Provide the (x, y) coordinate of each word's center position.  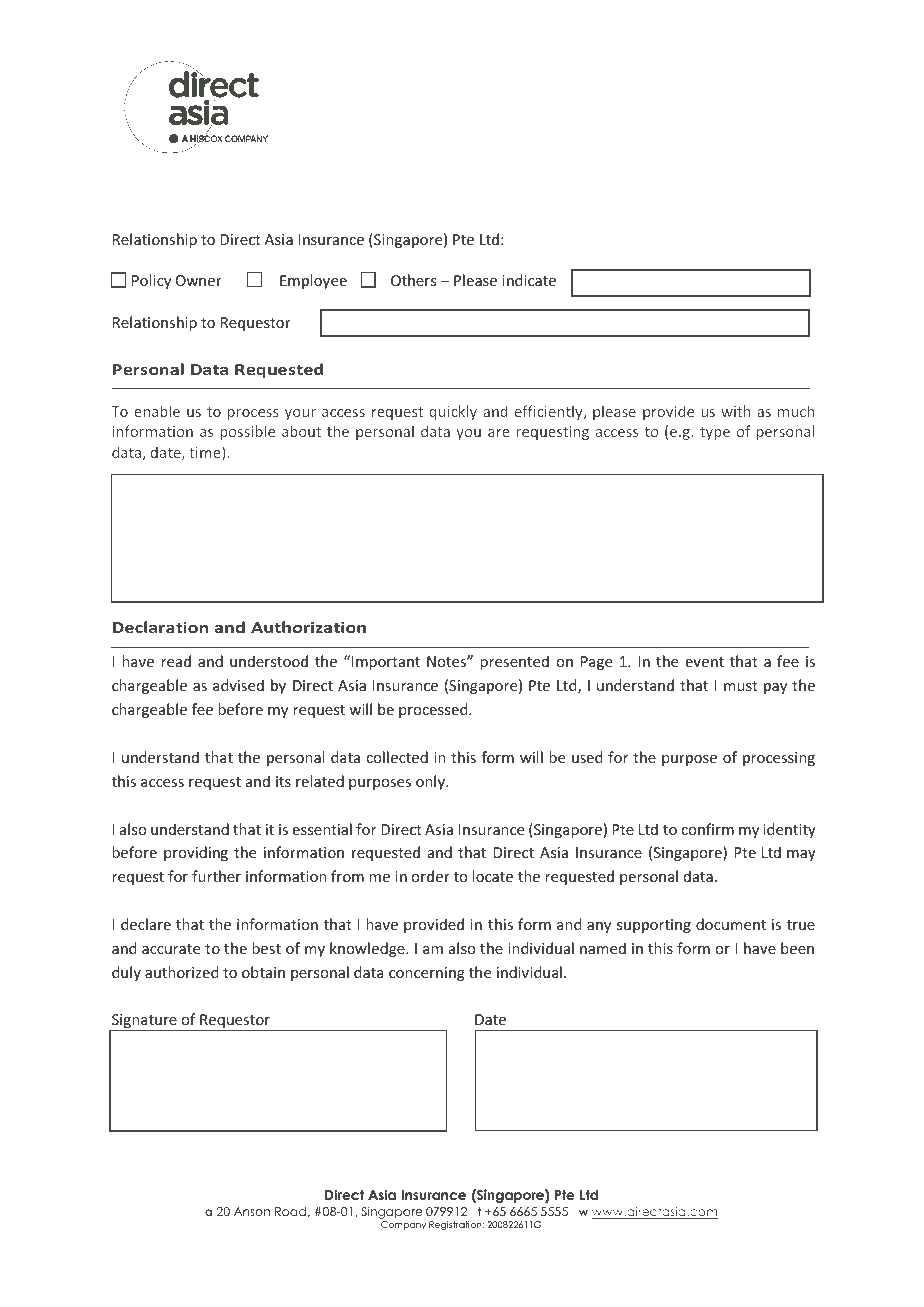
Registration (456, 1225)
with (735, 411)
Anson (252, 1211)
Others (413, 280)
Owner (199, 280)
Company (403, 1225)
